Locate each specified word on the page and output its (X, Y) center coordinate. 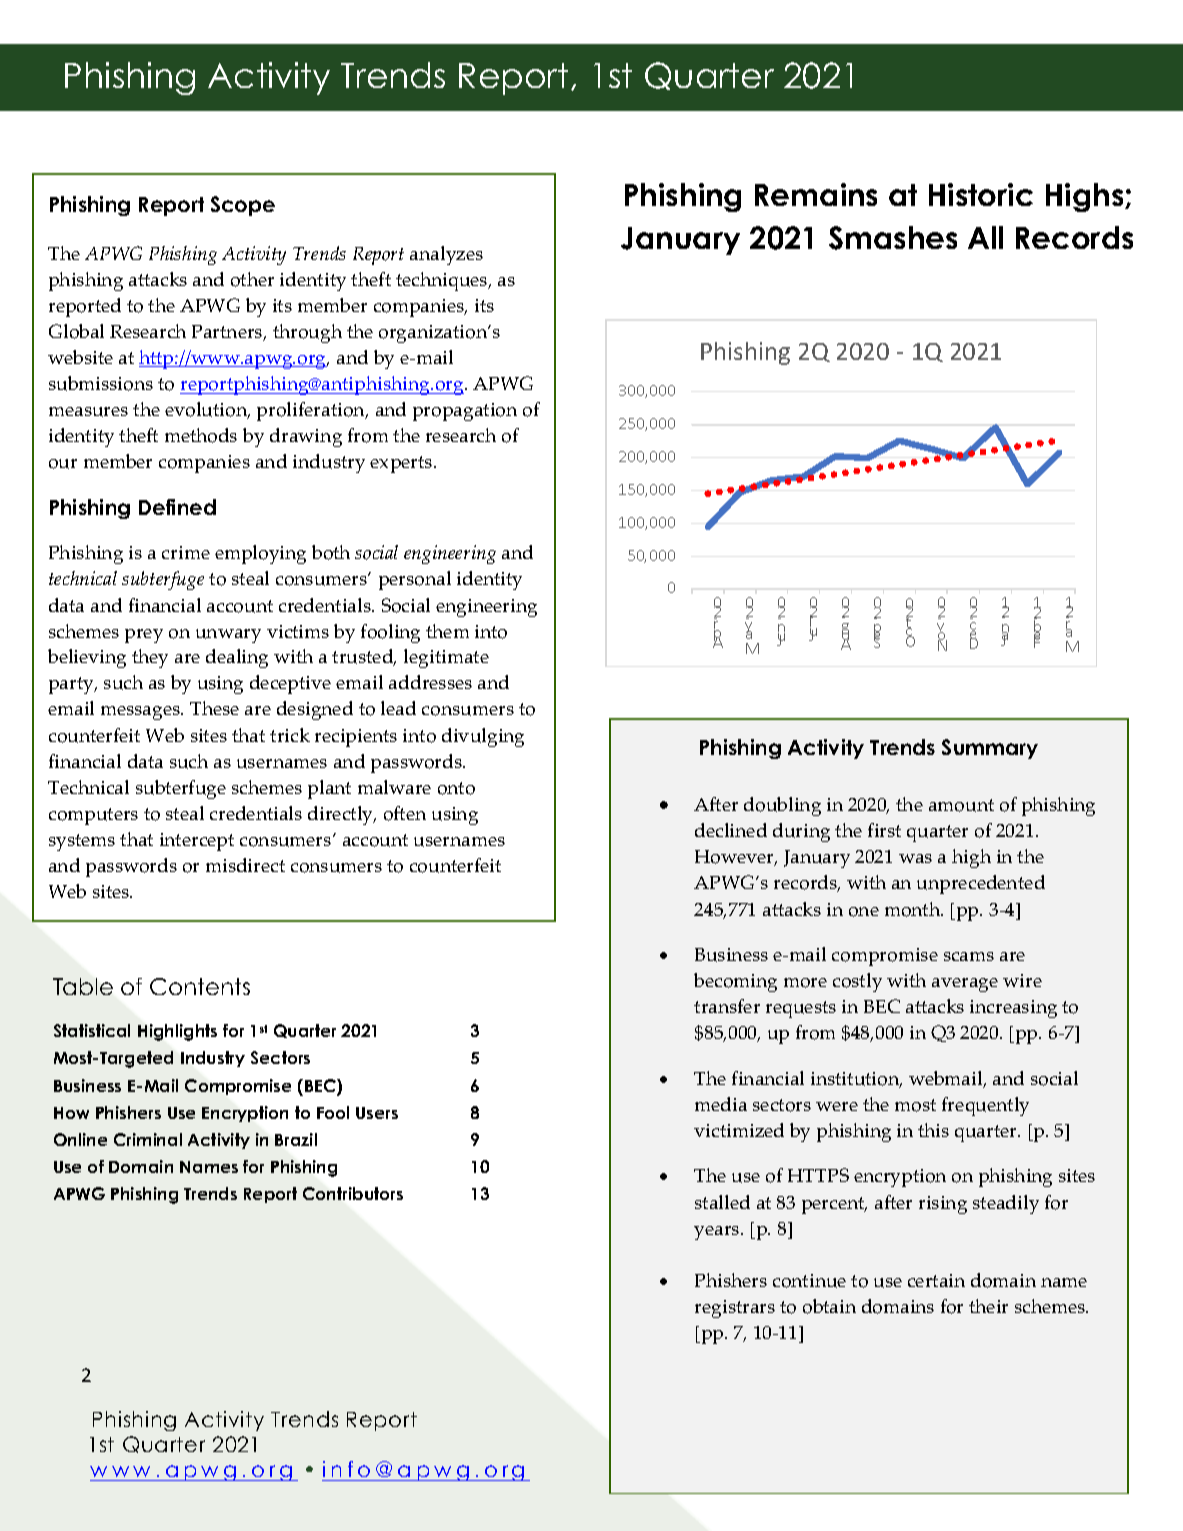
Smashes (893, 238)
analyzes (446, 255)
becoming (735, 982)
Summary (990, 749)
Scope (243, 206)
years (718, 1233)
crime (186, 552)
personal (415, 580)
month (914, 909)
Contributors (353, 1193)
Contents (200, 986)
